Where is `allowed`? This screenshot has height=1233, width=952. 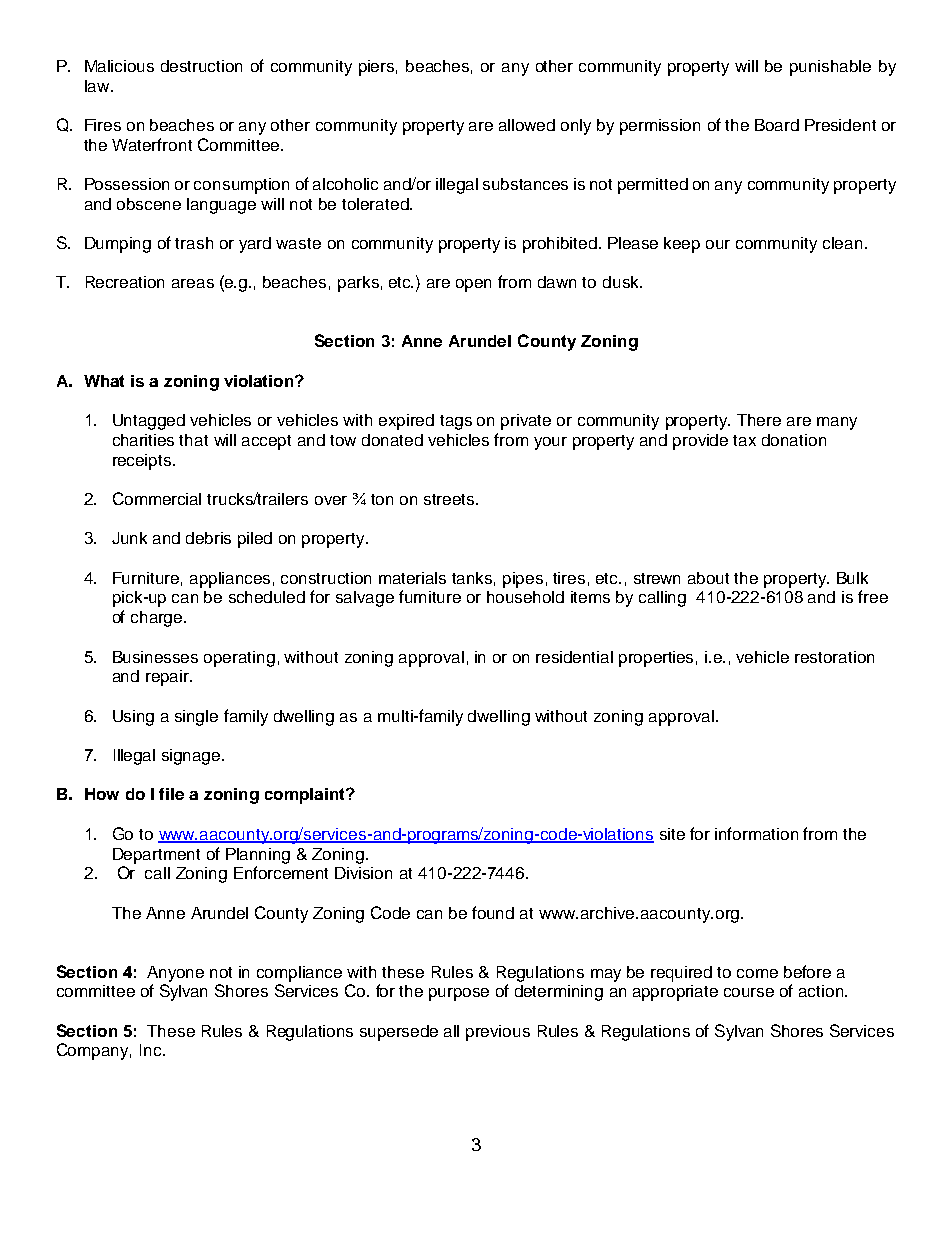
allowed is located at coordinates (527, 125).
